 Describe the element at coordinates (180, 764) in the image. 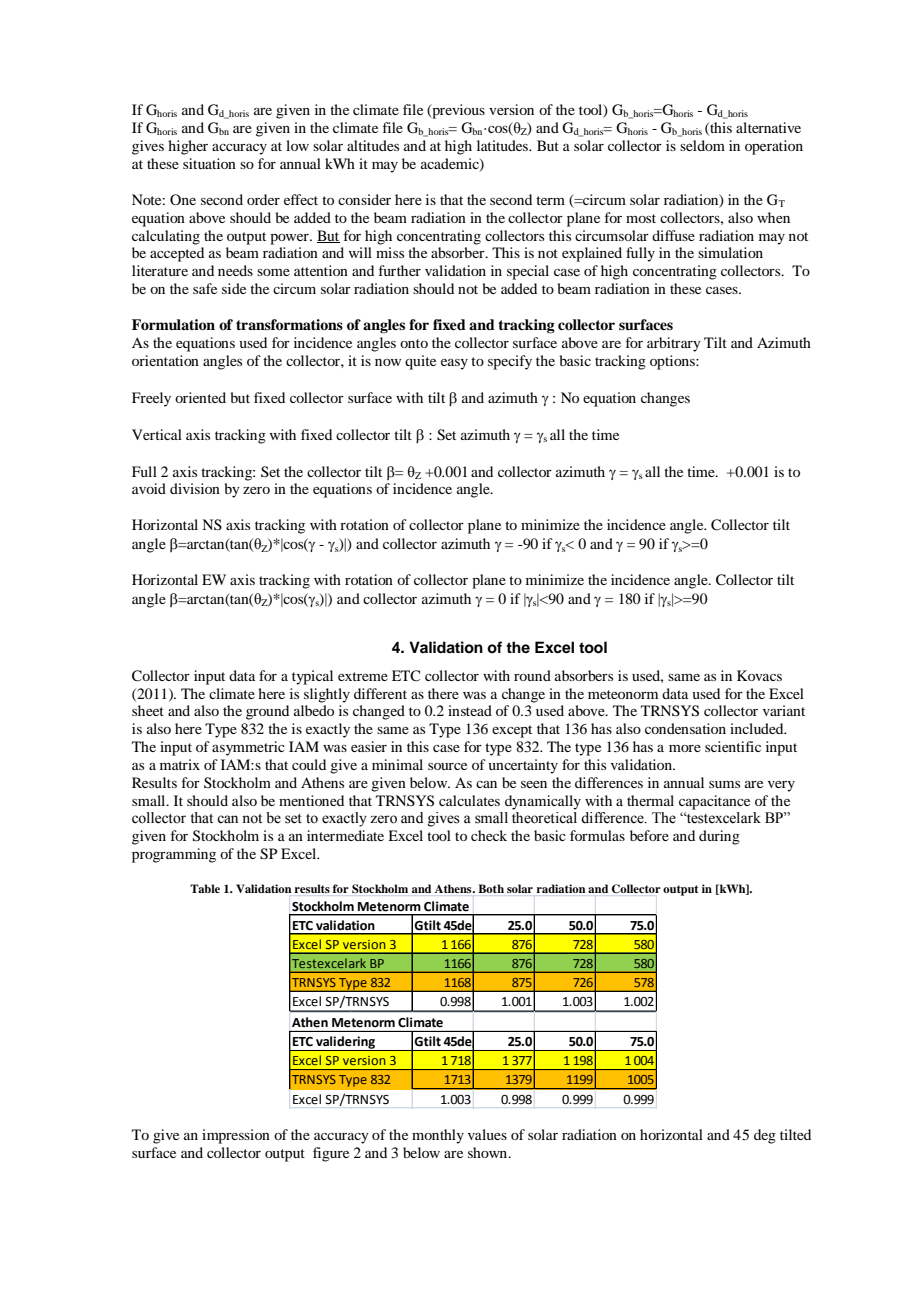

I see `matrix` at that location.
